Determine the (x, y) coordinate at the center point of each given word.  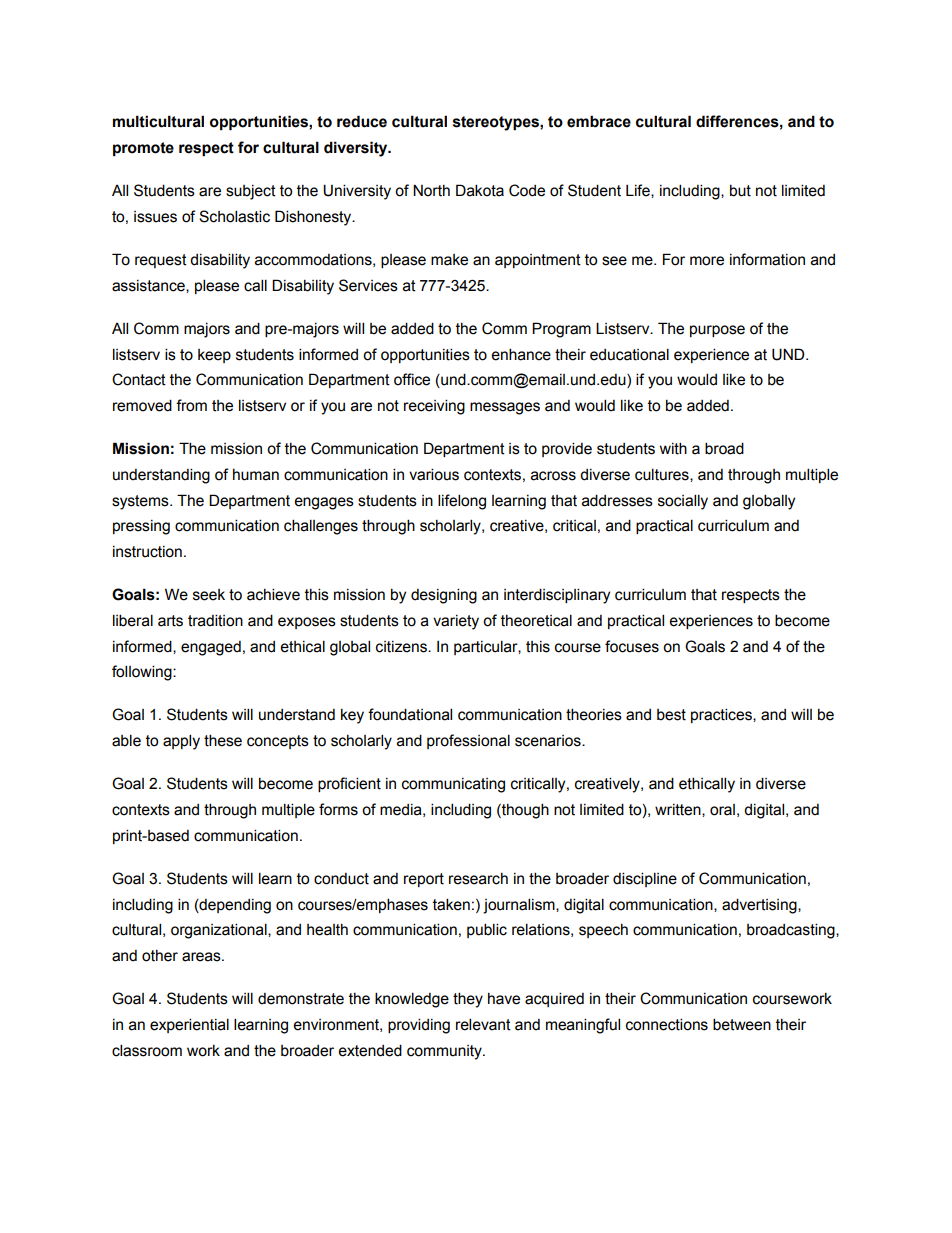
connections (667, 1024)
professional (468, 741)
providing (419, 1026)
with (673, 448)
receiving (434, 407)
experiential (189, 1025)
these (223, 740)
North (431, 190)
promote (143, 149)
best (671, 715)
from (191, 405)
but (740, 190)
